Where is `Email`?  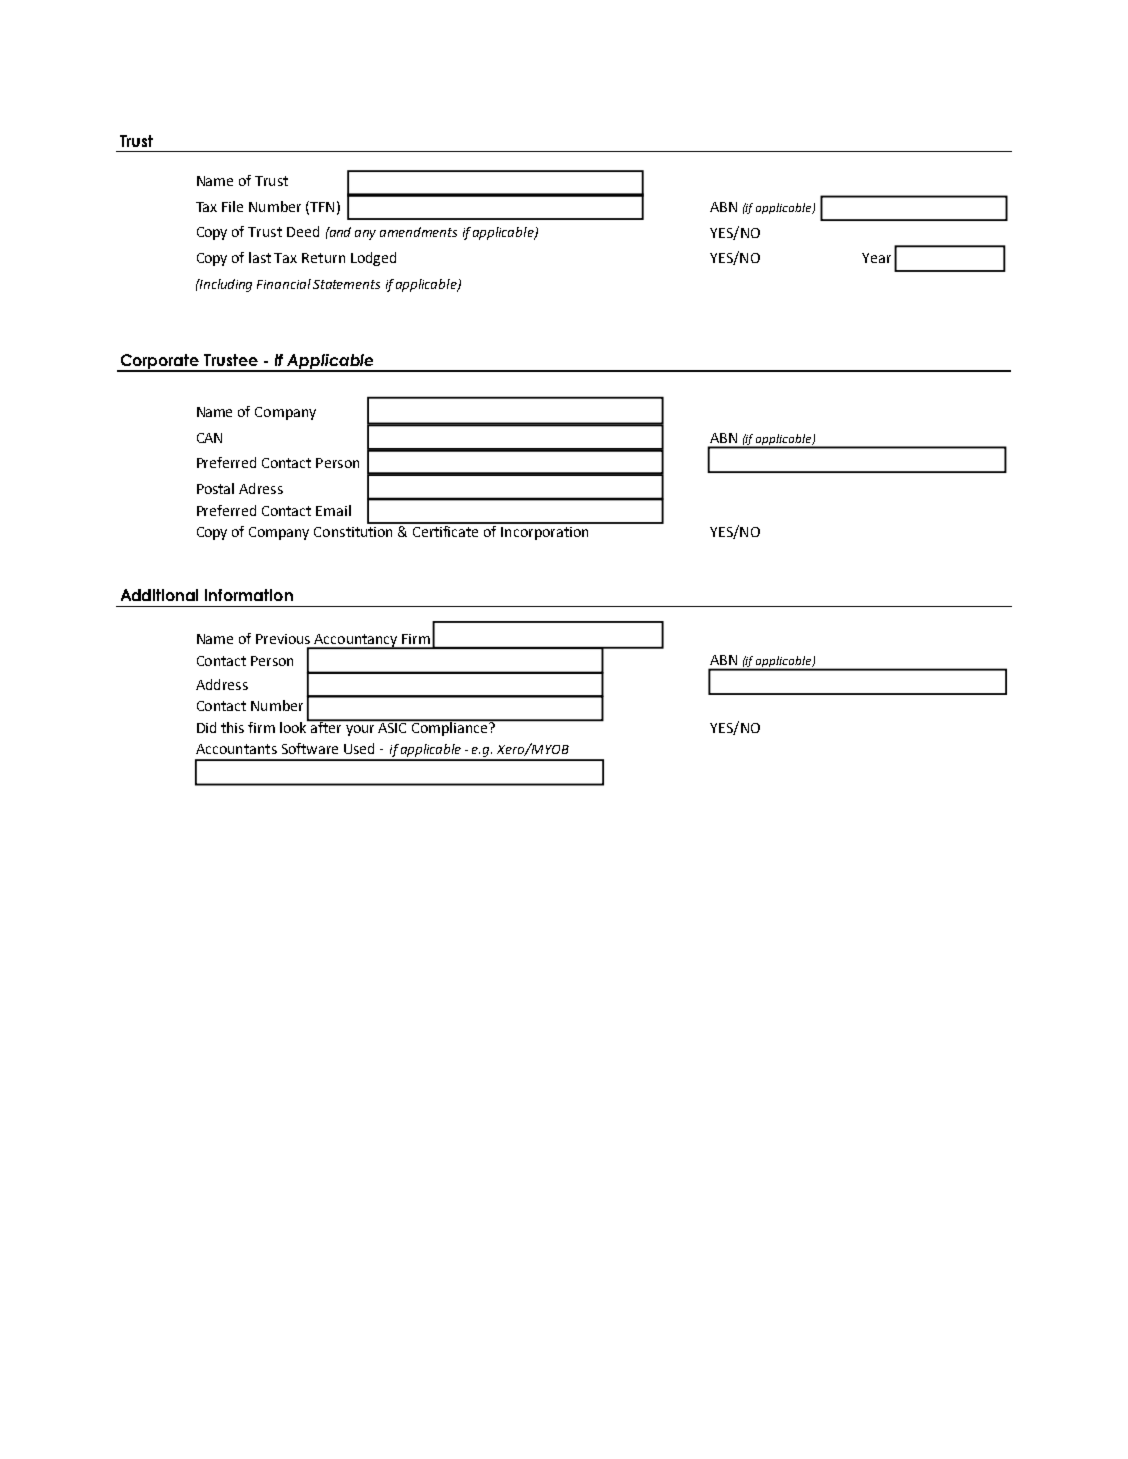 Email is located at coordinates (333, 510).
